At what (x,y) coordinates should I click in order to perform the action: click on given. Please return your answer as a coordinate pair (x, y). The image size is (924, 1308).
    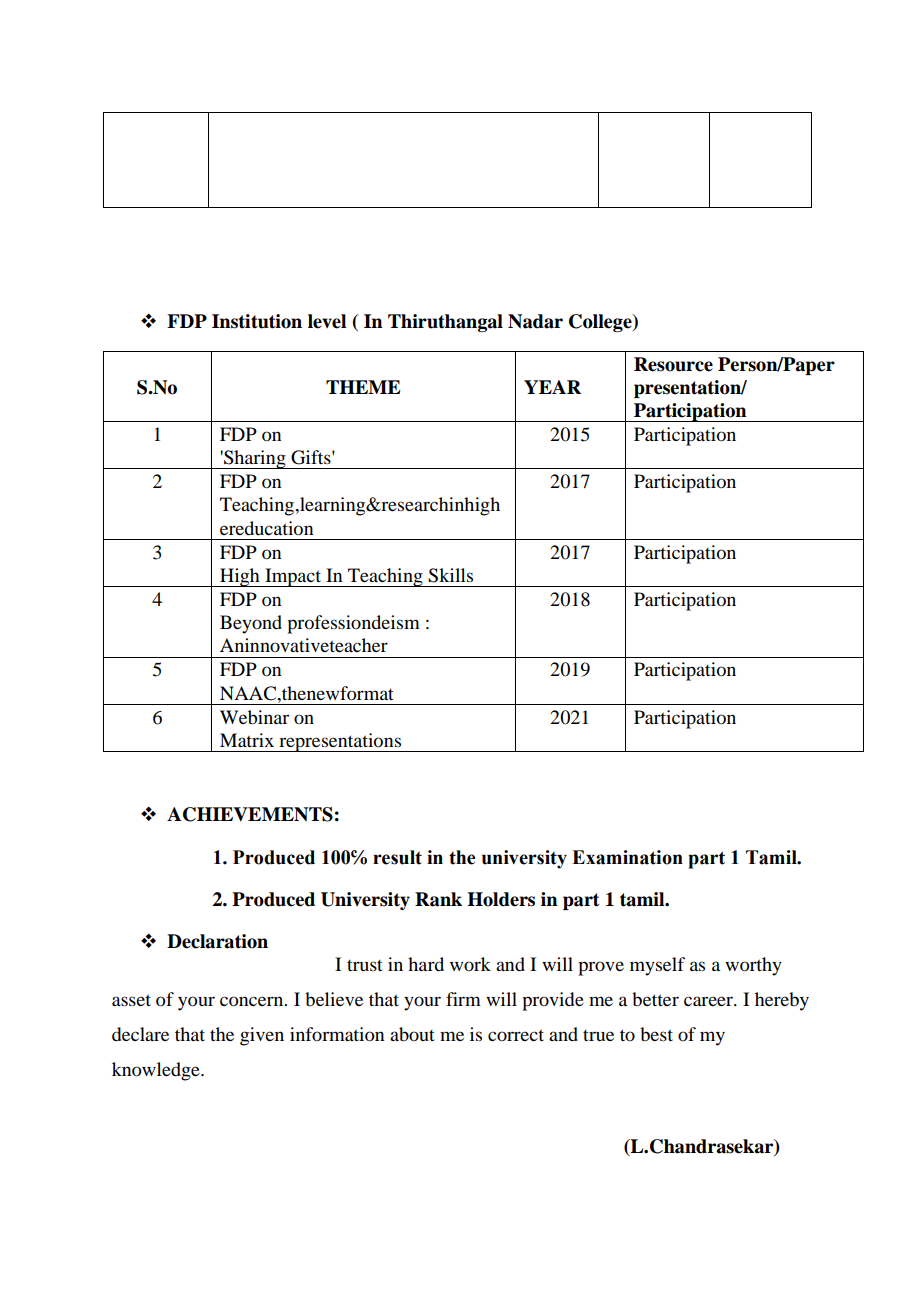
    Looking at the image, I should click on (262, 1036).
